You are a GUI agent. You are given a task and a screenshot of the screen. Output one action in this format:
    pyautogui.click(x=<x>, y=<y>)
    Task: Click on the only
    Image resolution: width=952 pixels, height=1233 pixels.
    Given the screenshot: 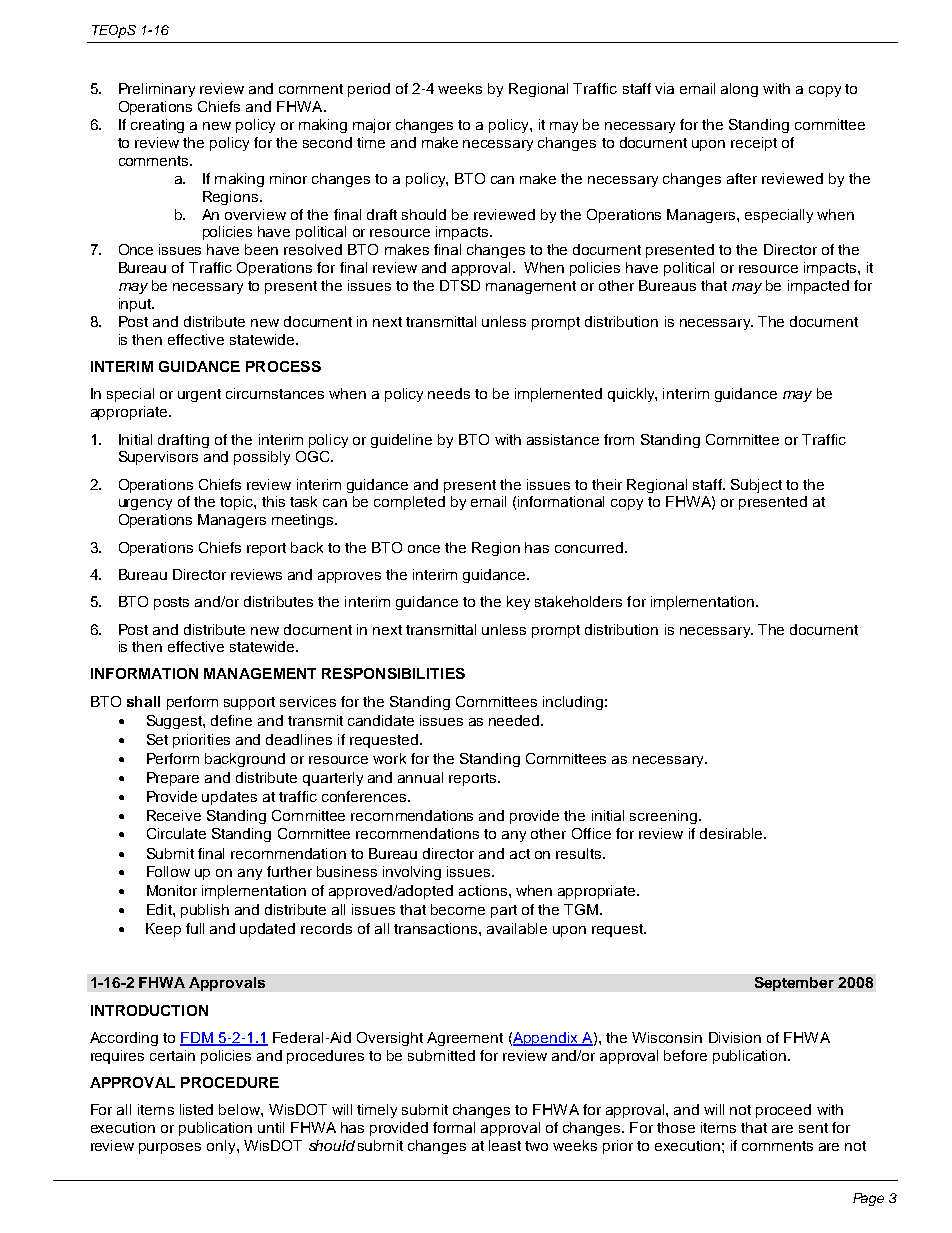 What is the action you would take?
    pyautogui.click(x=222, y=1147)
